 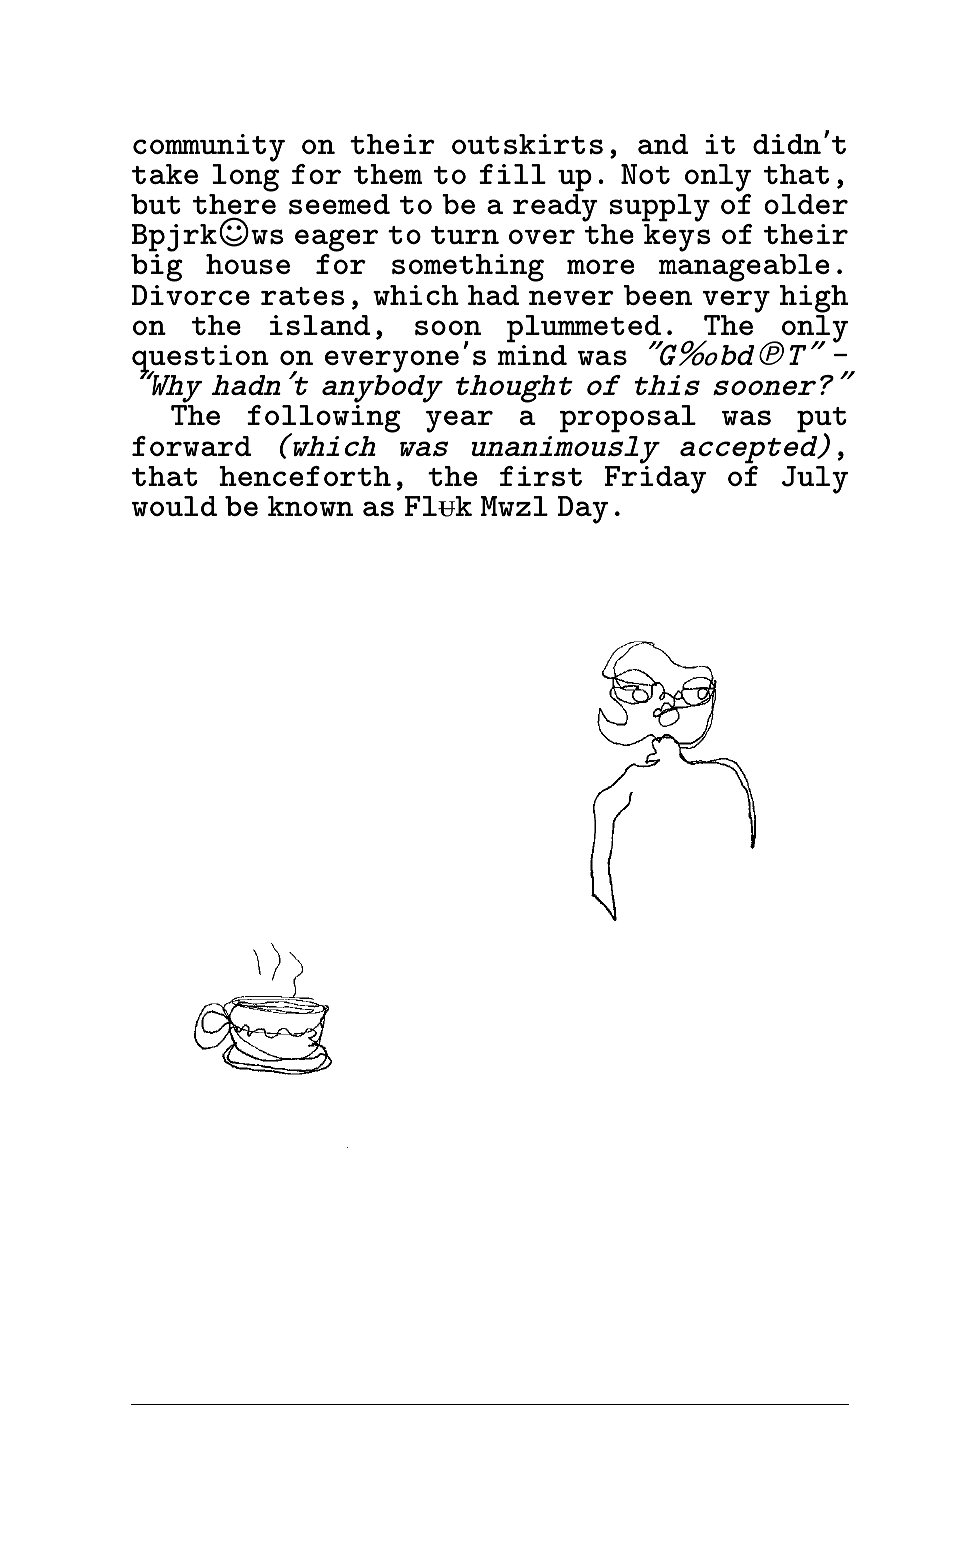 What do you see at coordinates (527, 144) in the screenshot?
I see `outskirts` at bounding box center [527, 144].
